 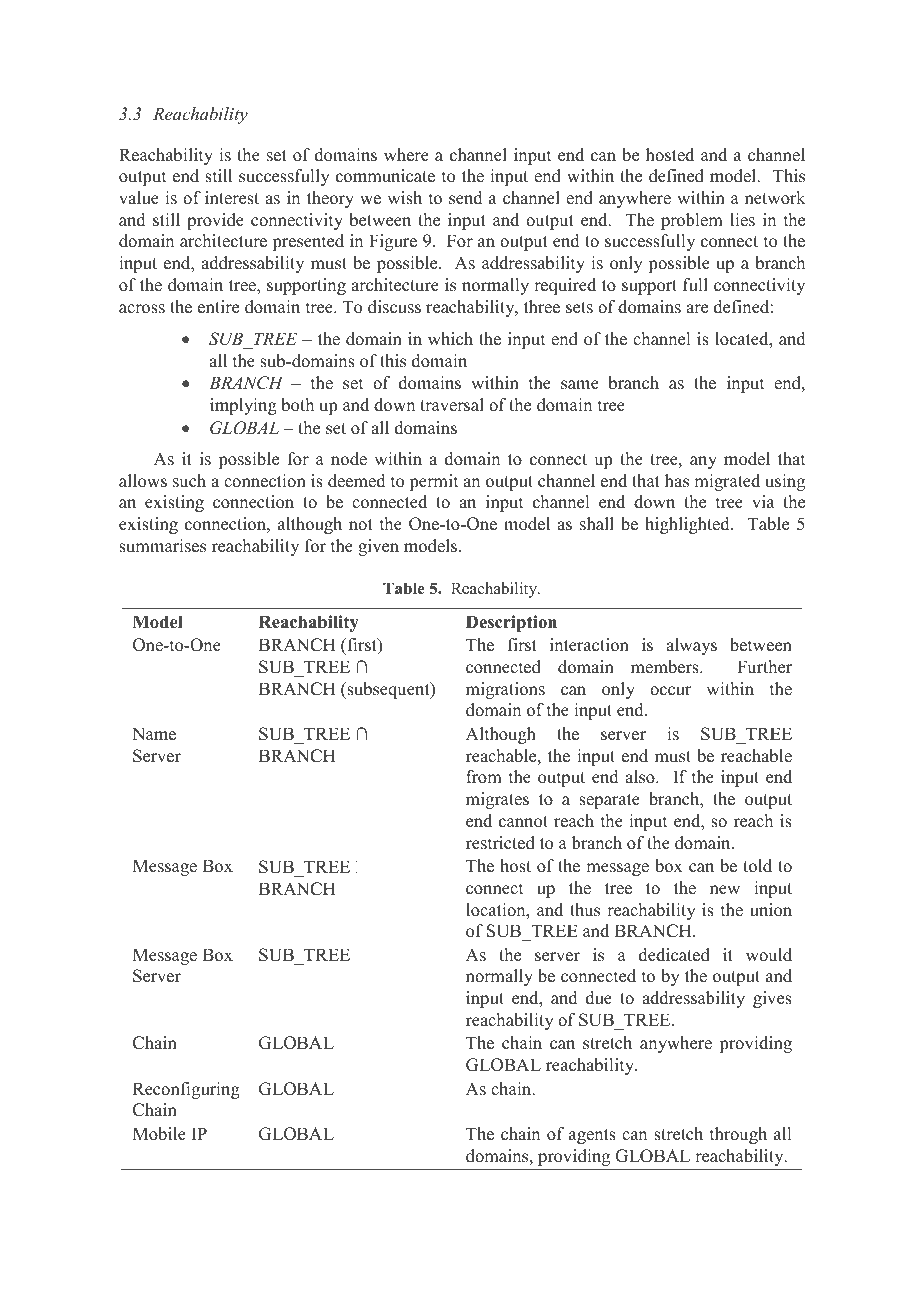 I want to click on through, so click(x=738, y=1135).
